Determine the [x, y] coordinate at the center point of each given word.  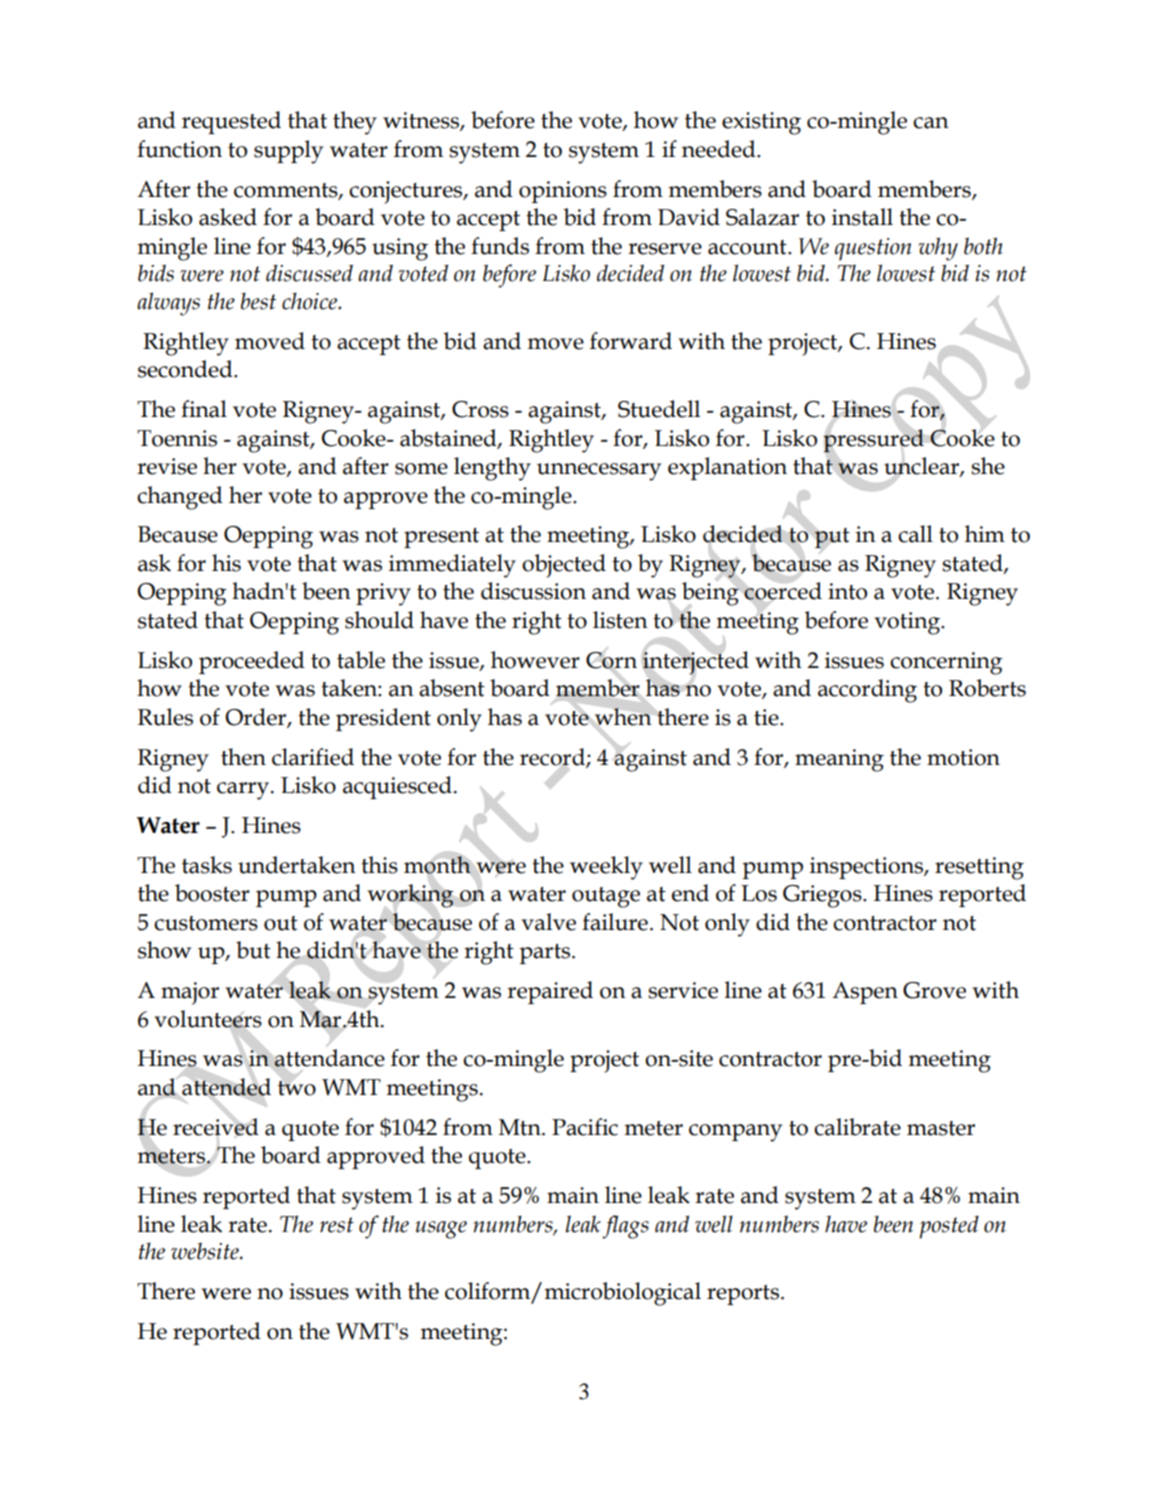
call [915, 534]
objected [564, 566]
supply [288, 152]
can [931, 123]
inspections [867, 868]
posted [949, 1227]
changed [180, 498]
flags [626, 1227]
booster [212, 893]
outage [606, 897]
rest [337, 1225]
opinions [563, 192]
